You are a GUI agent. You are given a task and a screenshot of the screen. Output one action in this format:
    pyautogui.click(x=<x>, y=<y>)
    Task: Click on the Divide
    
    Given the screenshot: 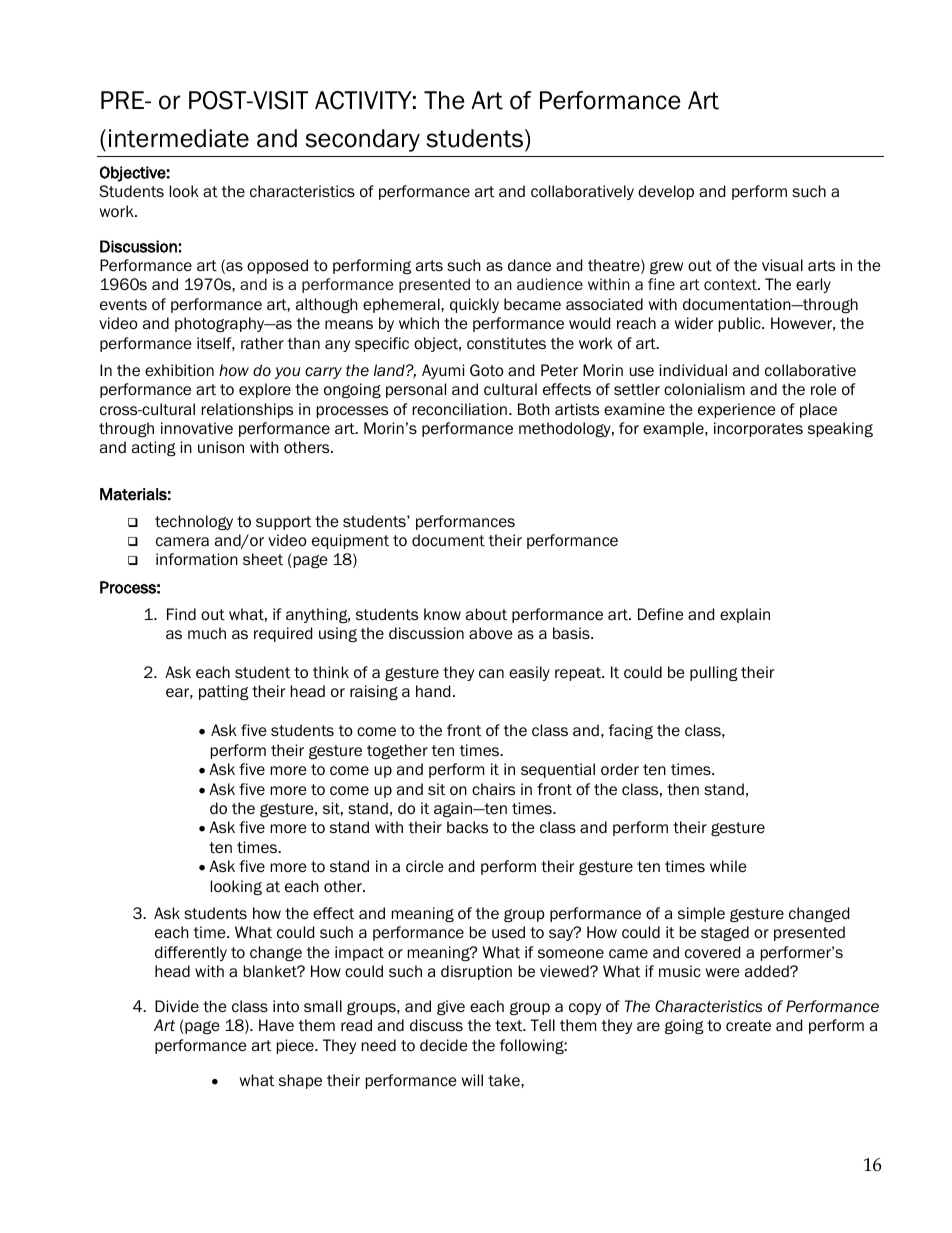 What is the action you would take?
    pyautogui.click(x=177, y=1006)
